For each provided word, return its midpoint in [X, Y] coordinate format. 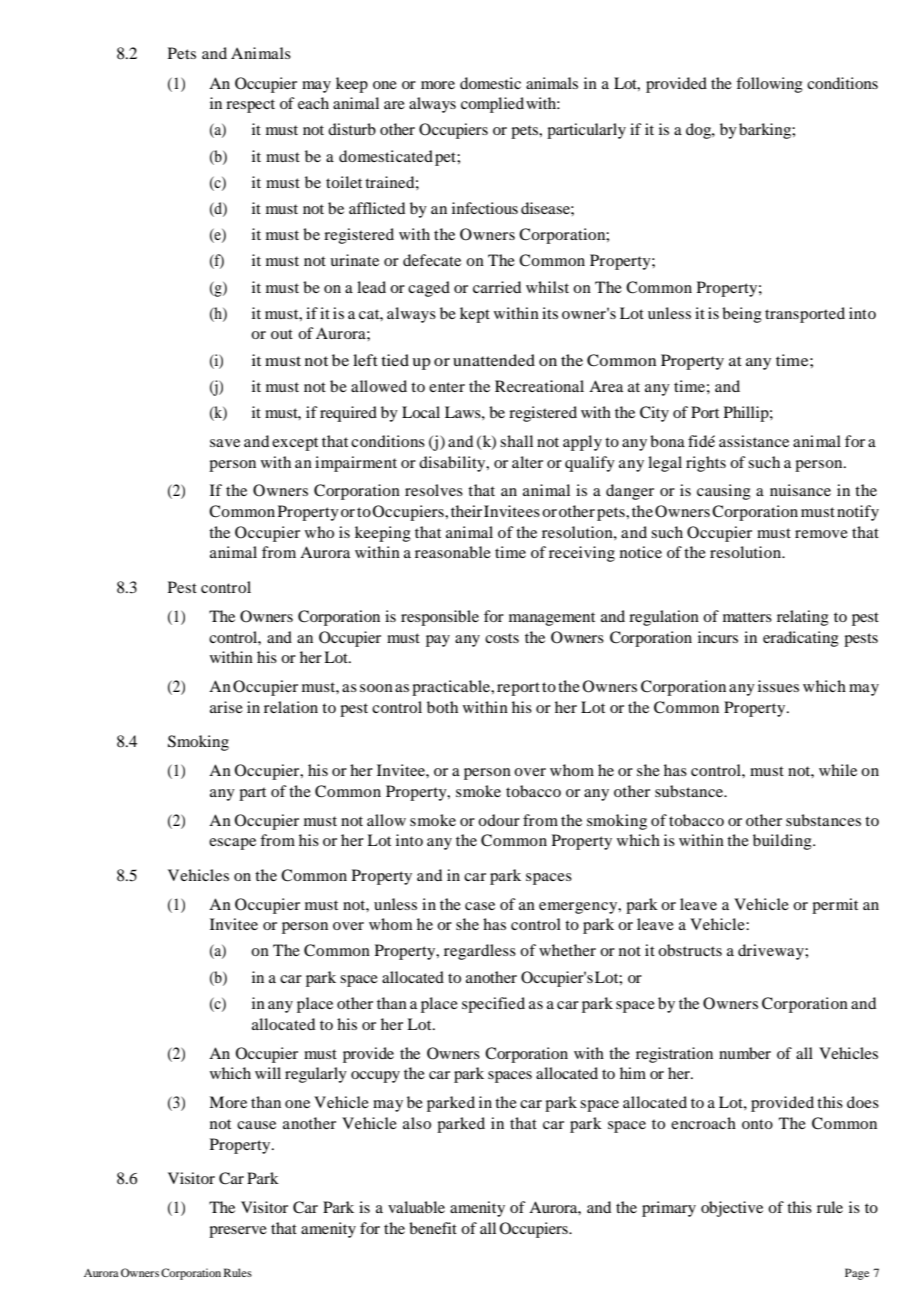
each [313, 103]
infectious [485, 208]
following [769, 85]
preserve [238, 1232]
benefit [433, 1228]
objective [732, 1209]
